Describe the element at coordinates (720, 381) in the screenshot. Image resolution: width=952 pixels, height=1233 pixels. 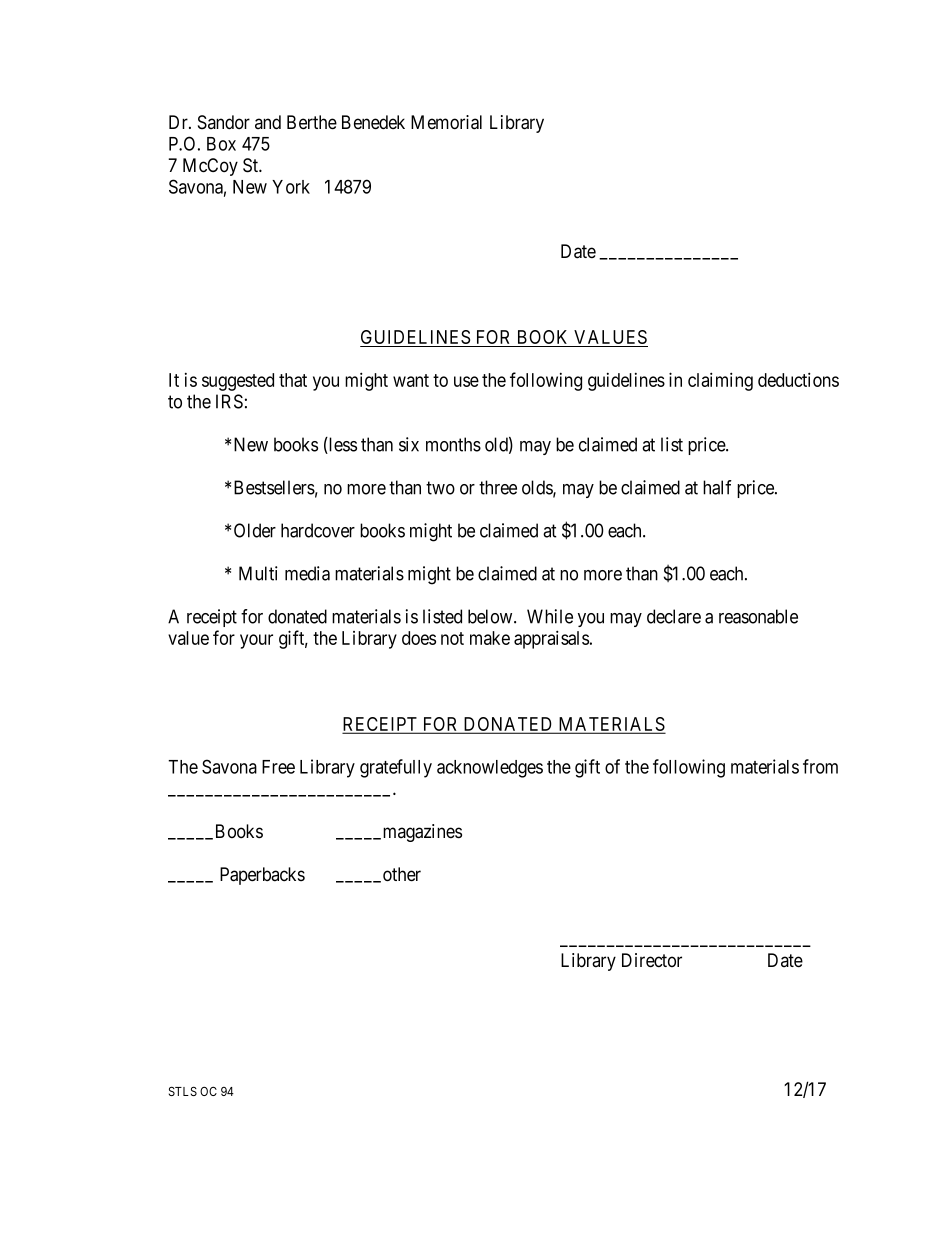
I see `claiming` at that location.
